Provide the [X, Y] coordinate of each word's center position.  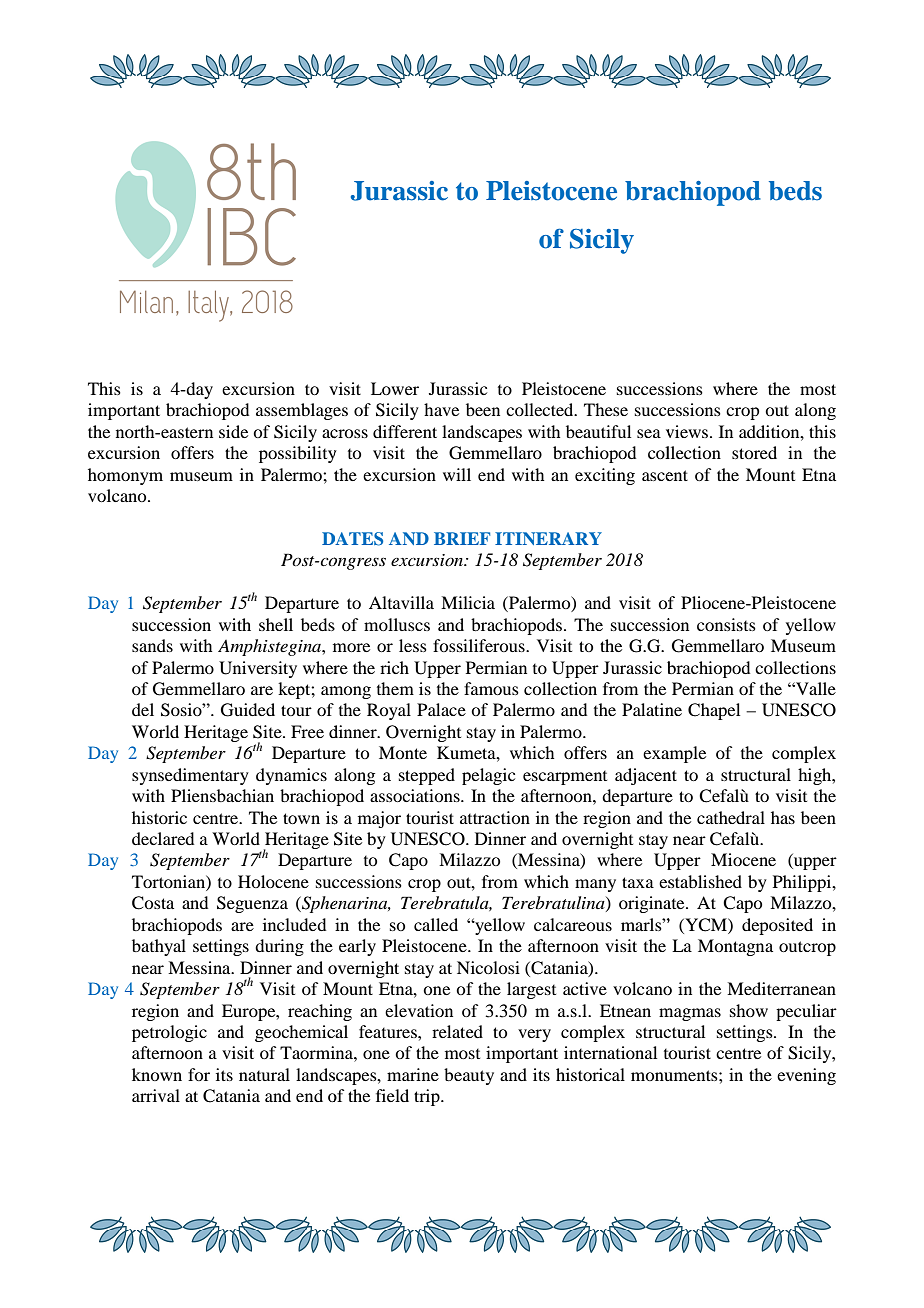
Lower [395, 388]
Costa [153, 903]
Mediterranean [781, 988]
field [392, 1095]
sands [152, 645]
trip [428, 1097]
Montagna [735, 947]
